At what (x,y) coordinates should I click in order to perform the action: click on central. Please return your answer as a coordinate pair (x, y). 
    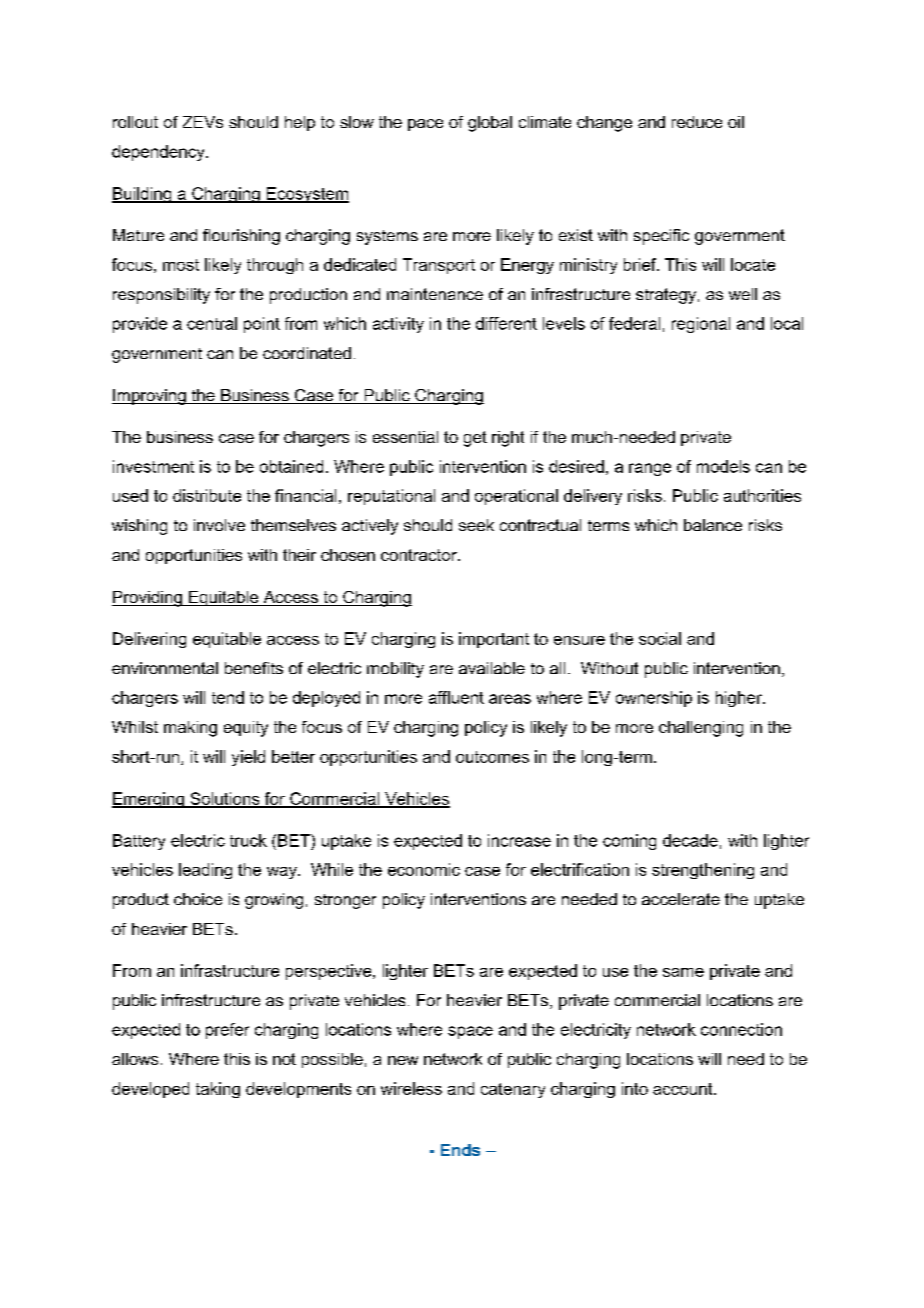
    Looking at the image, I should click on (212, 323).
